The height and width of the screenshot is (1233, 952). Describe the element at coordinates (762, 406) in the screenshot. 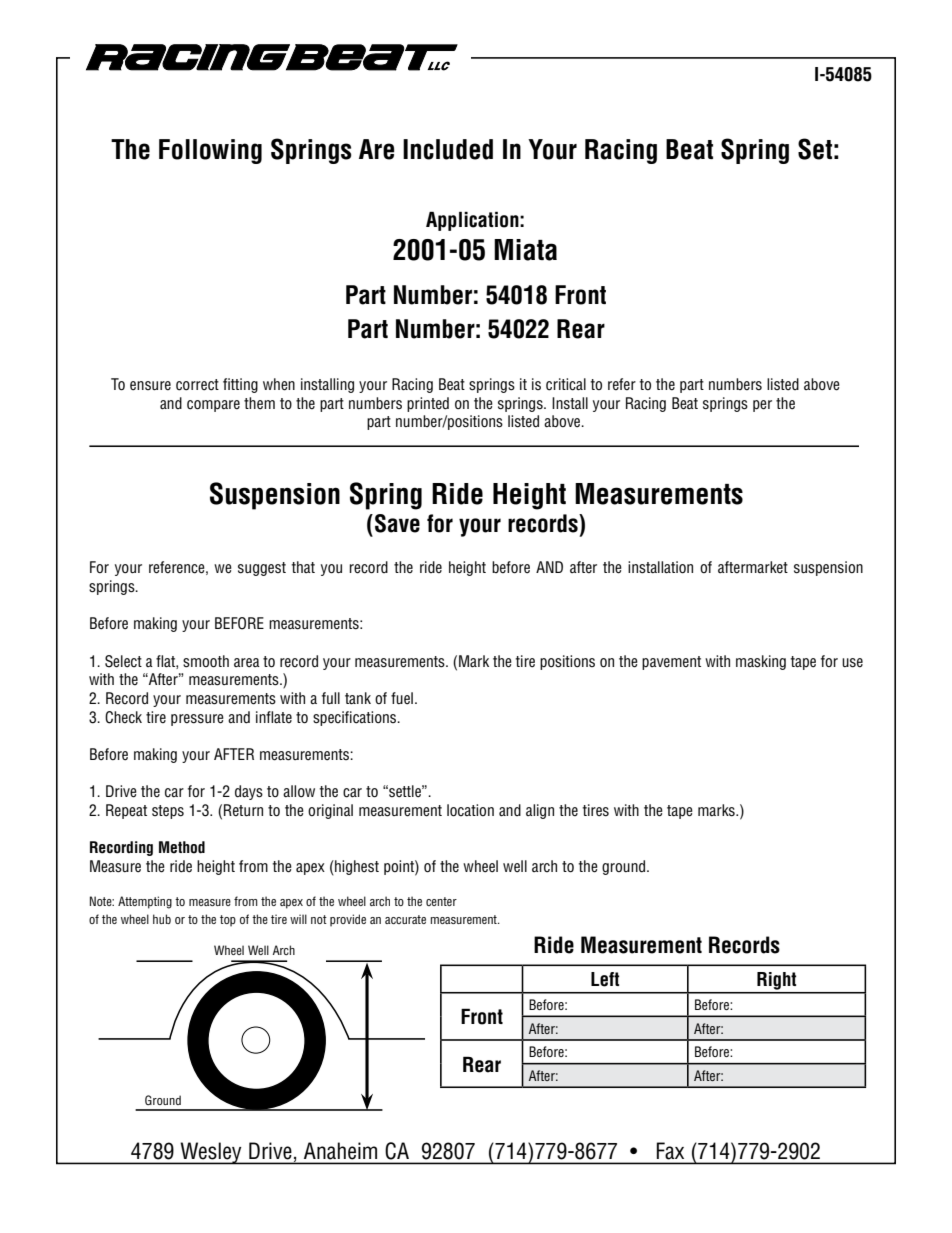

I see `per` at that location.
